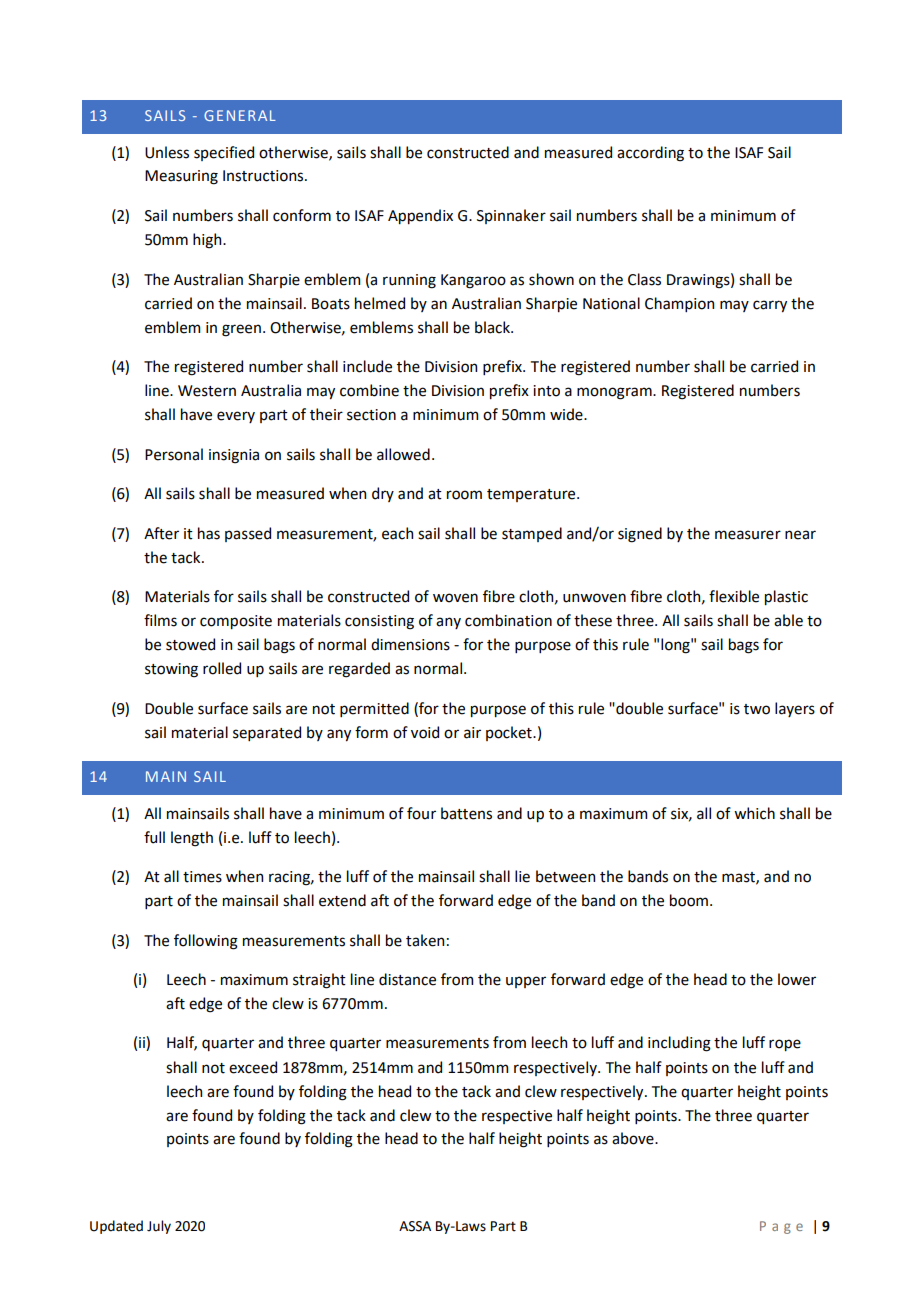 The height and width of the screenshot is (1308, 924). What do you see at coordinates (209, 533) in the screenshot?
I see `has` at bounding box center [209, 533].
